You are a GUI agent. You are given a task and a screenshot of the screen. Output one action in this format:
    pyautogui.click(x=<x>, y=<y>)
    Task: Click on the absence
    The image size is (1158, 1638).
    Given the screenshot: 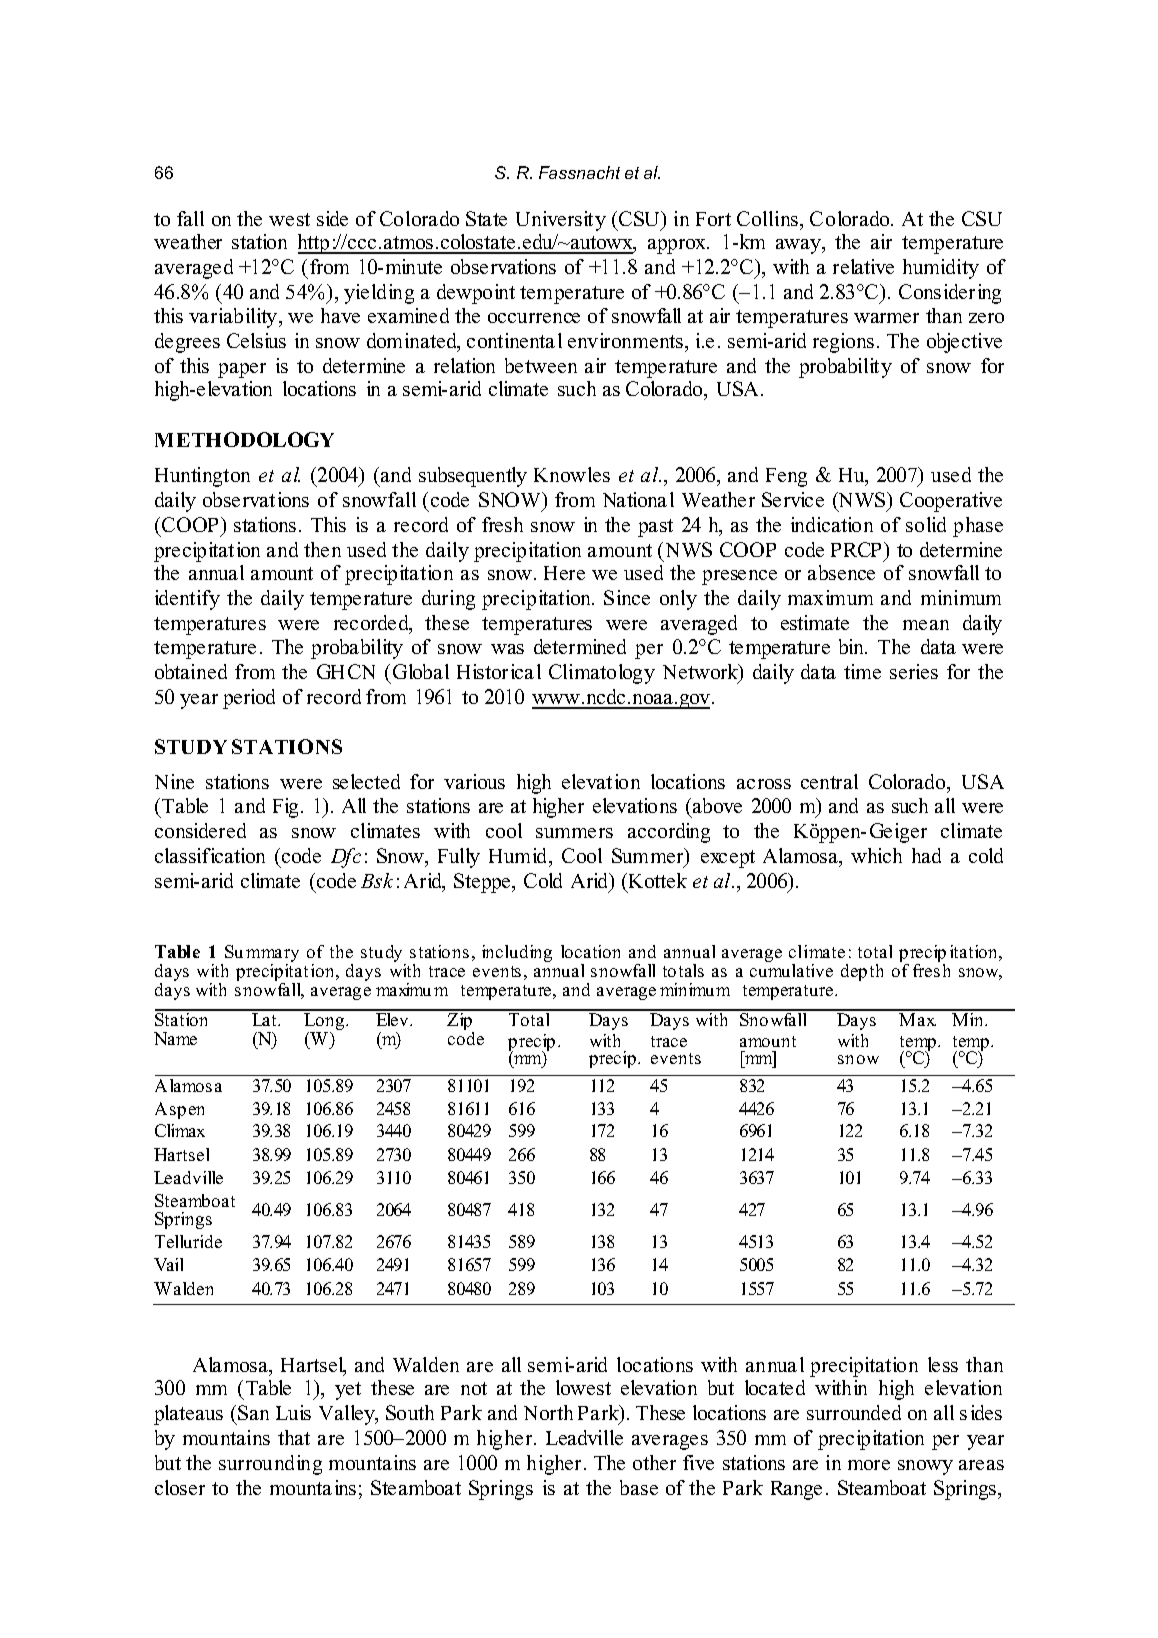 What is the action you would take?
    pyautogui.click(x=841, y=572)
